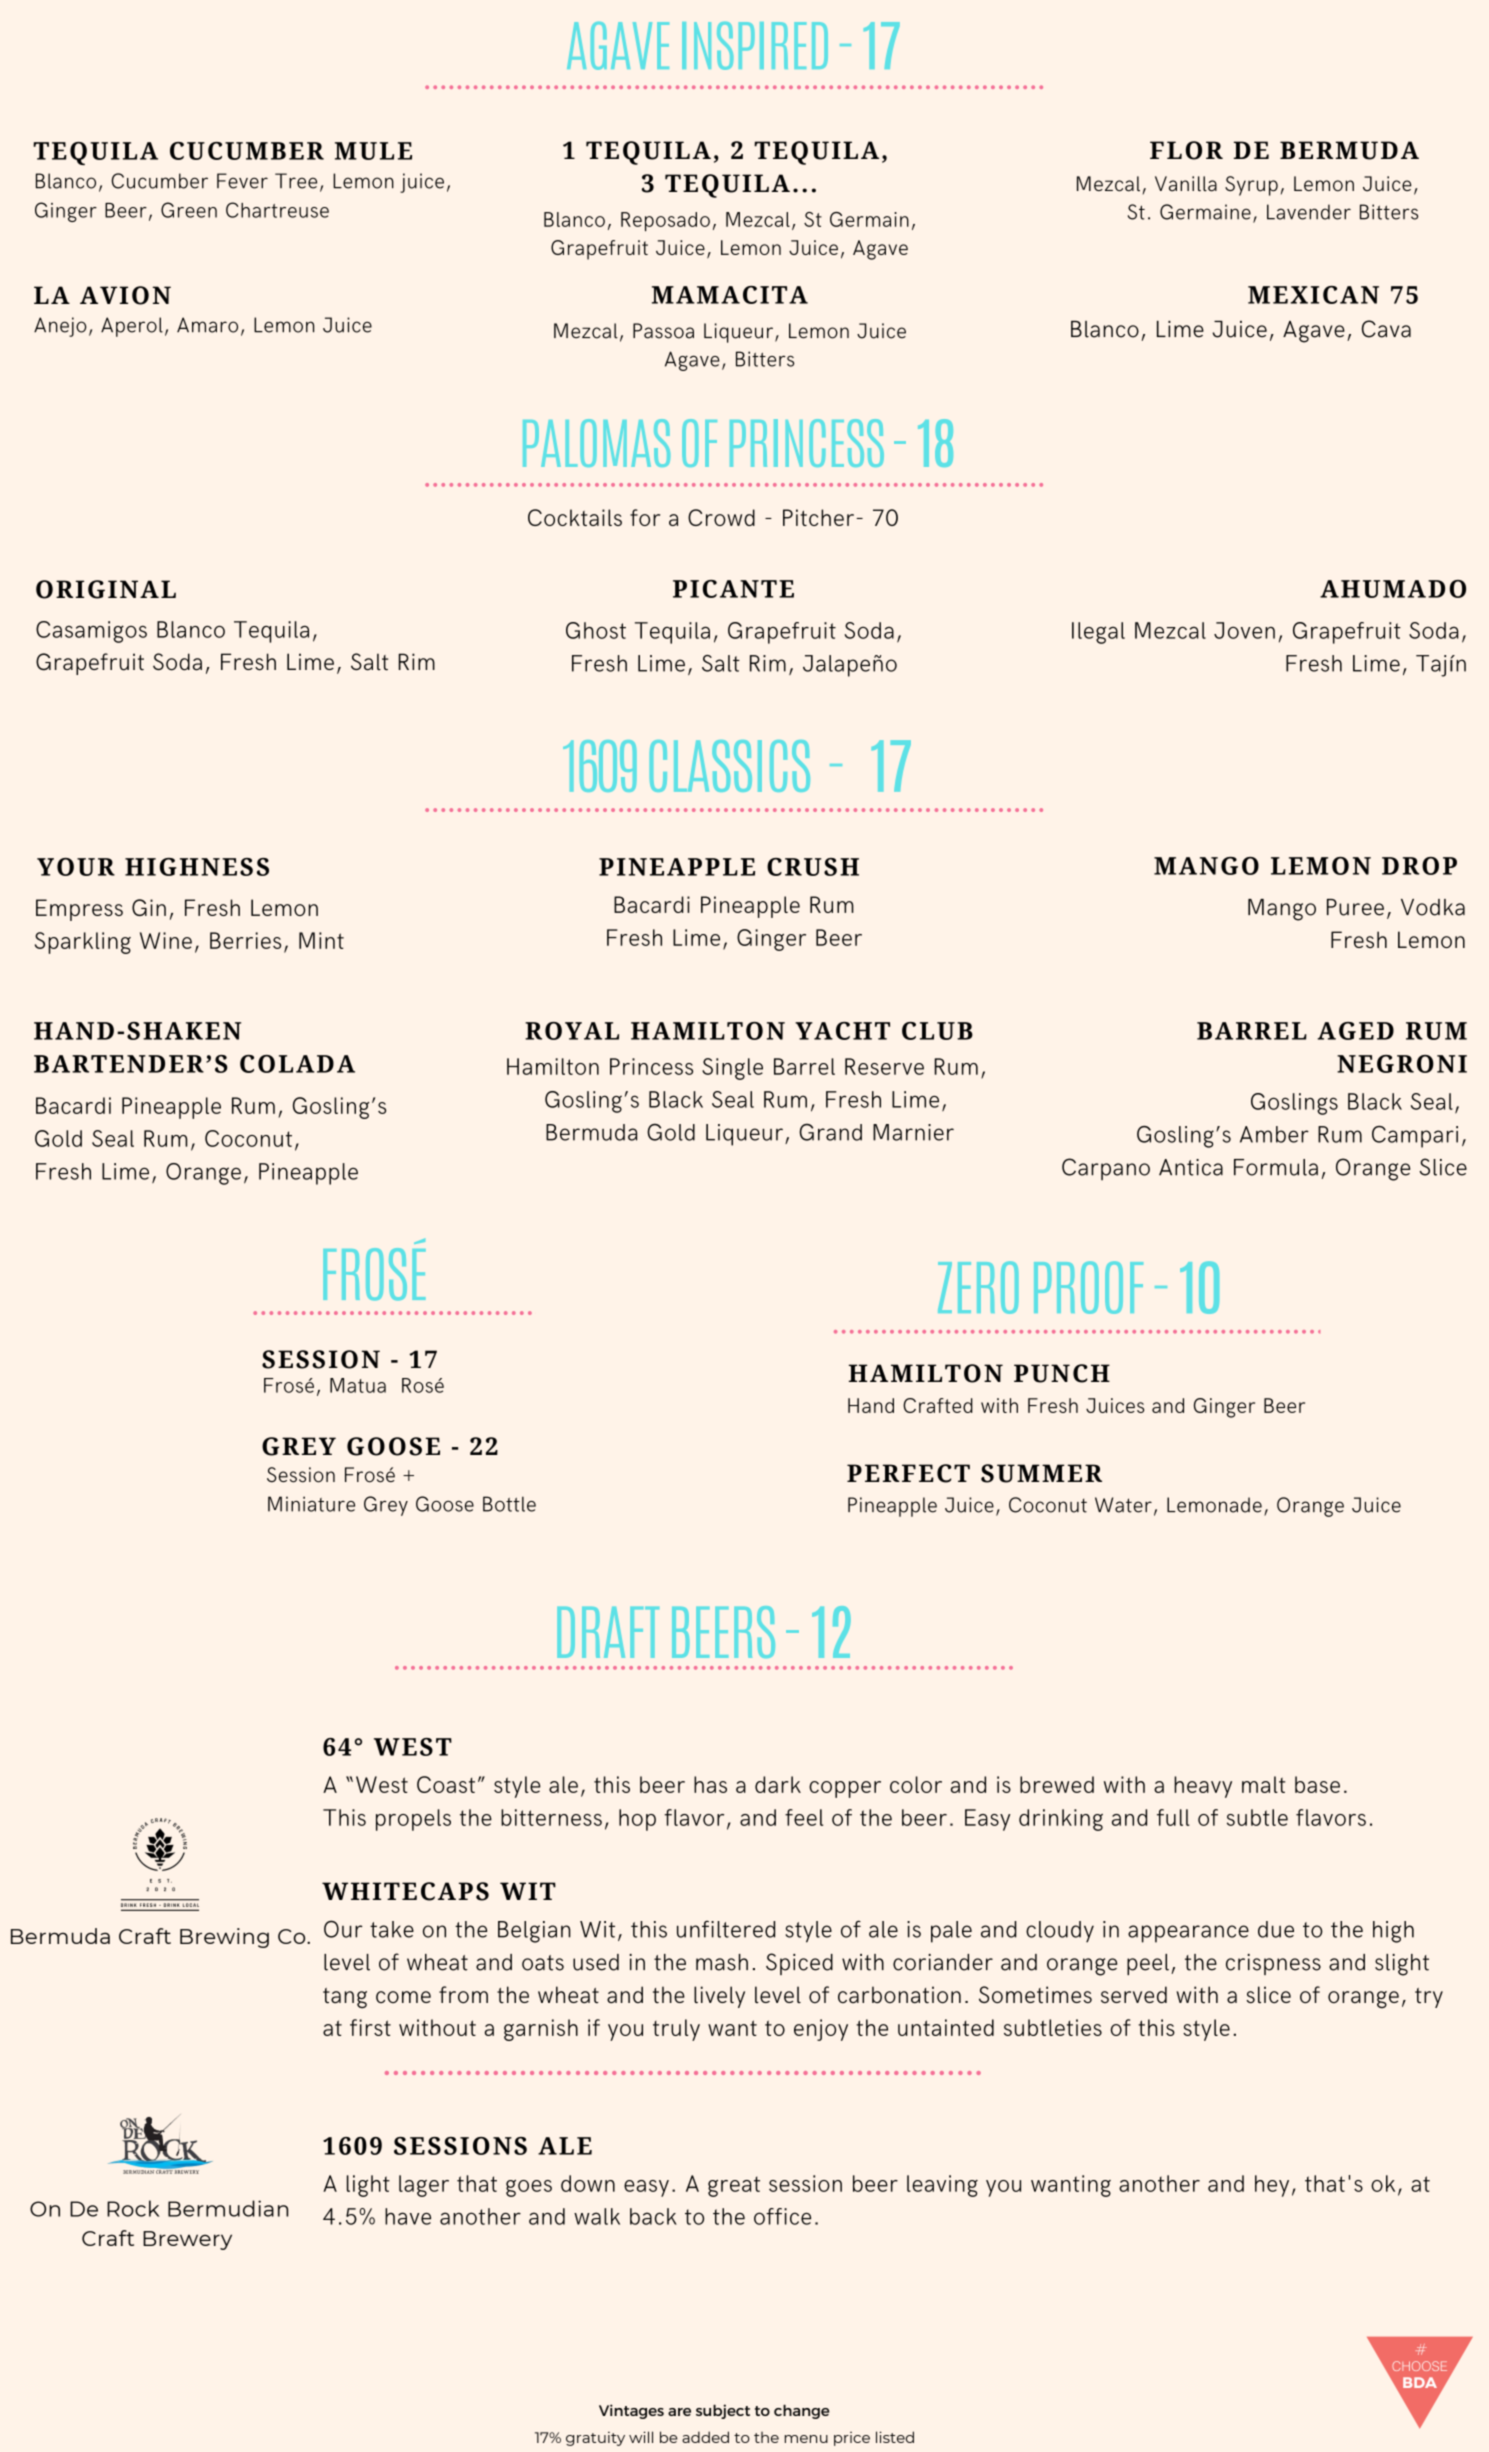 This page has height=2452, width=1489. What do you see at coordinates (665, 222) in the page?
I see `Reposado` at bounding box center [665, 222].
